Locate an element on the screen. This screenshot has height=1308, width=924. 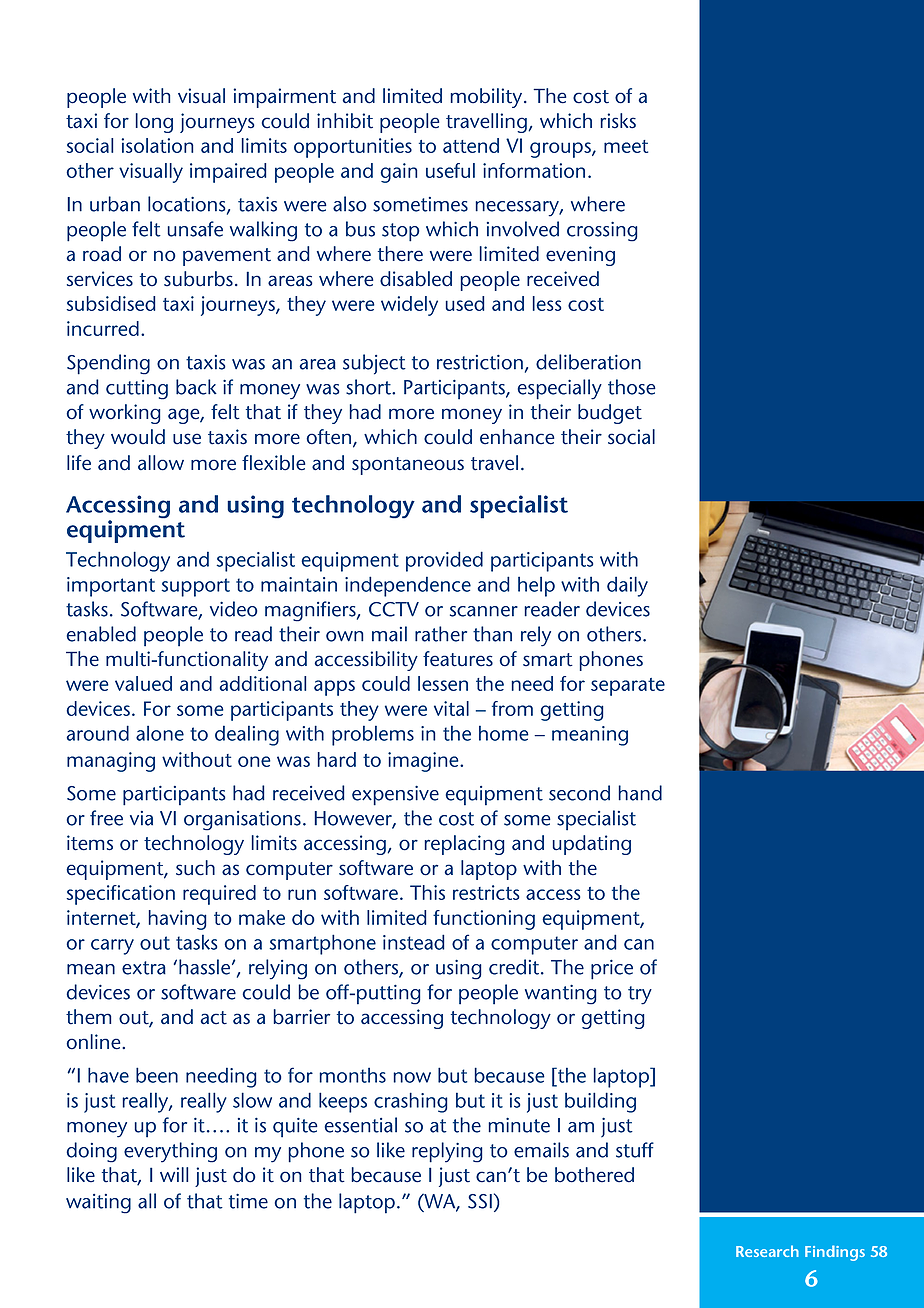
attend is located at coordinates (471, 145).
